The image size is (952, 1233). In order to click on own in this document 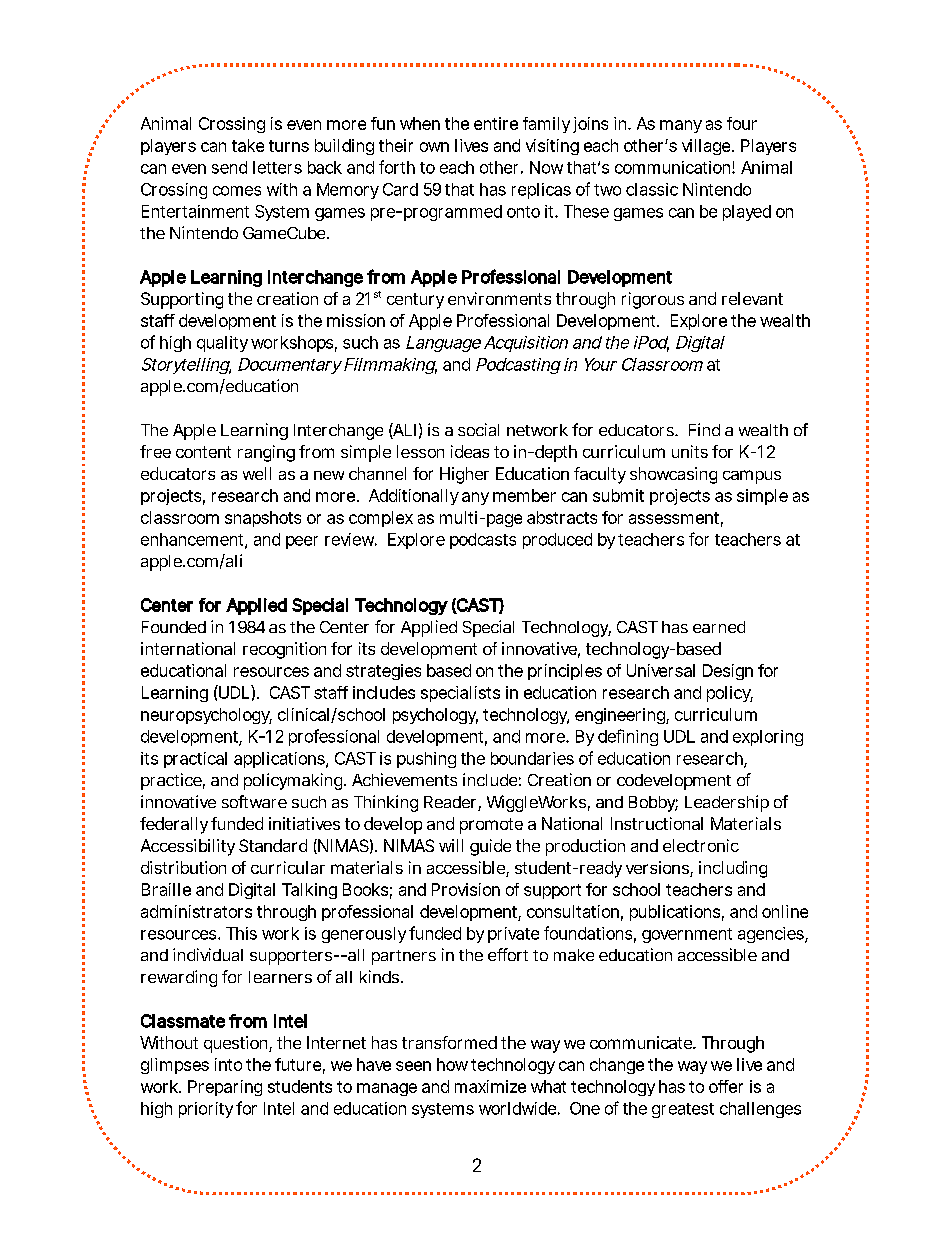, I will do `click(434, 147)`.
